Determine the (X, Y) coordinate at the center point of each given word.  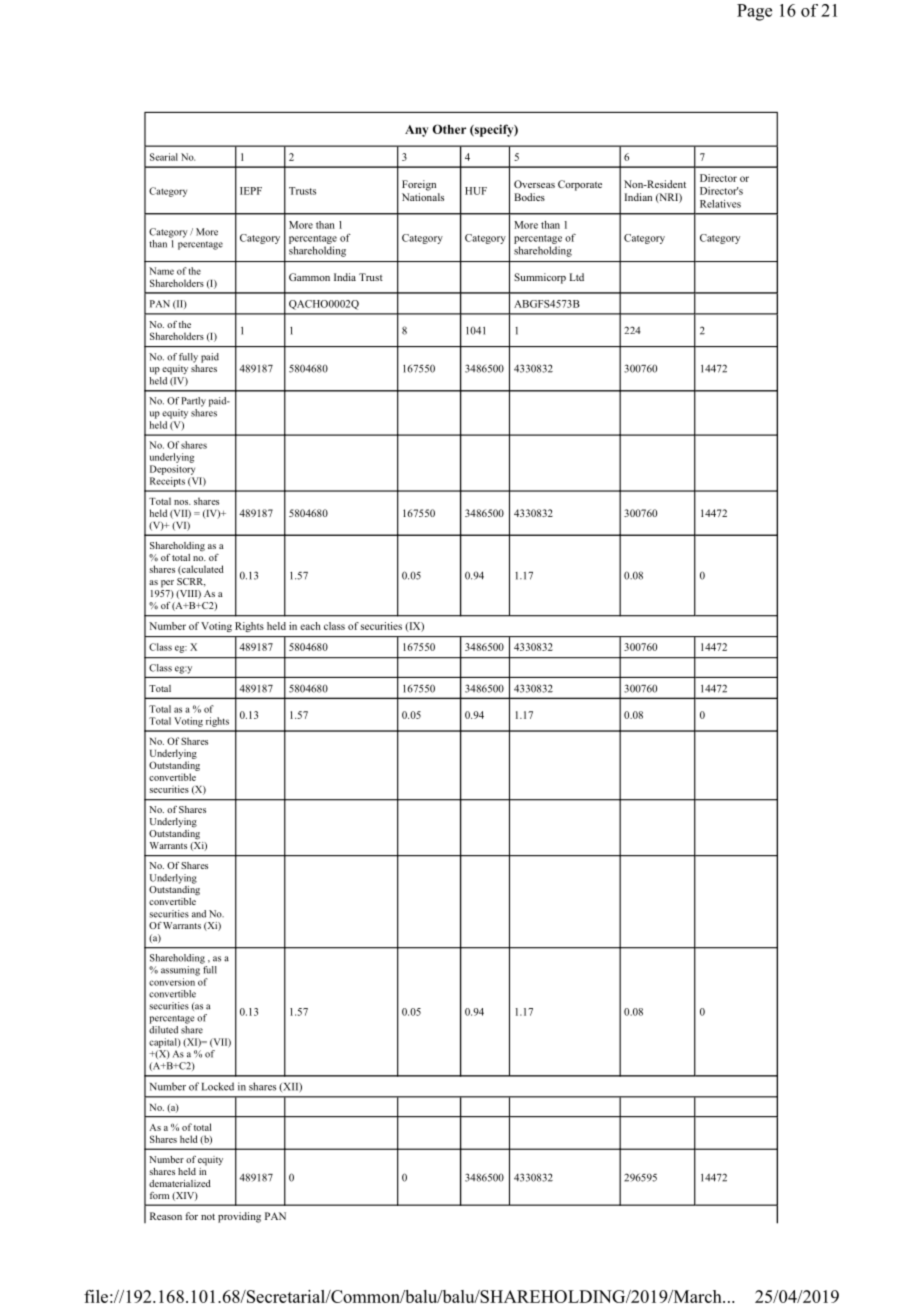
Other (449, 129)
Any (417, 131)
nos (182, 502)
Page (754, 12)
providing (239, 1217)
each (310, 626)
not (208, 1216)
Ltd (576, 277)
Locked (218, 1086)
